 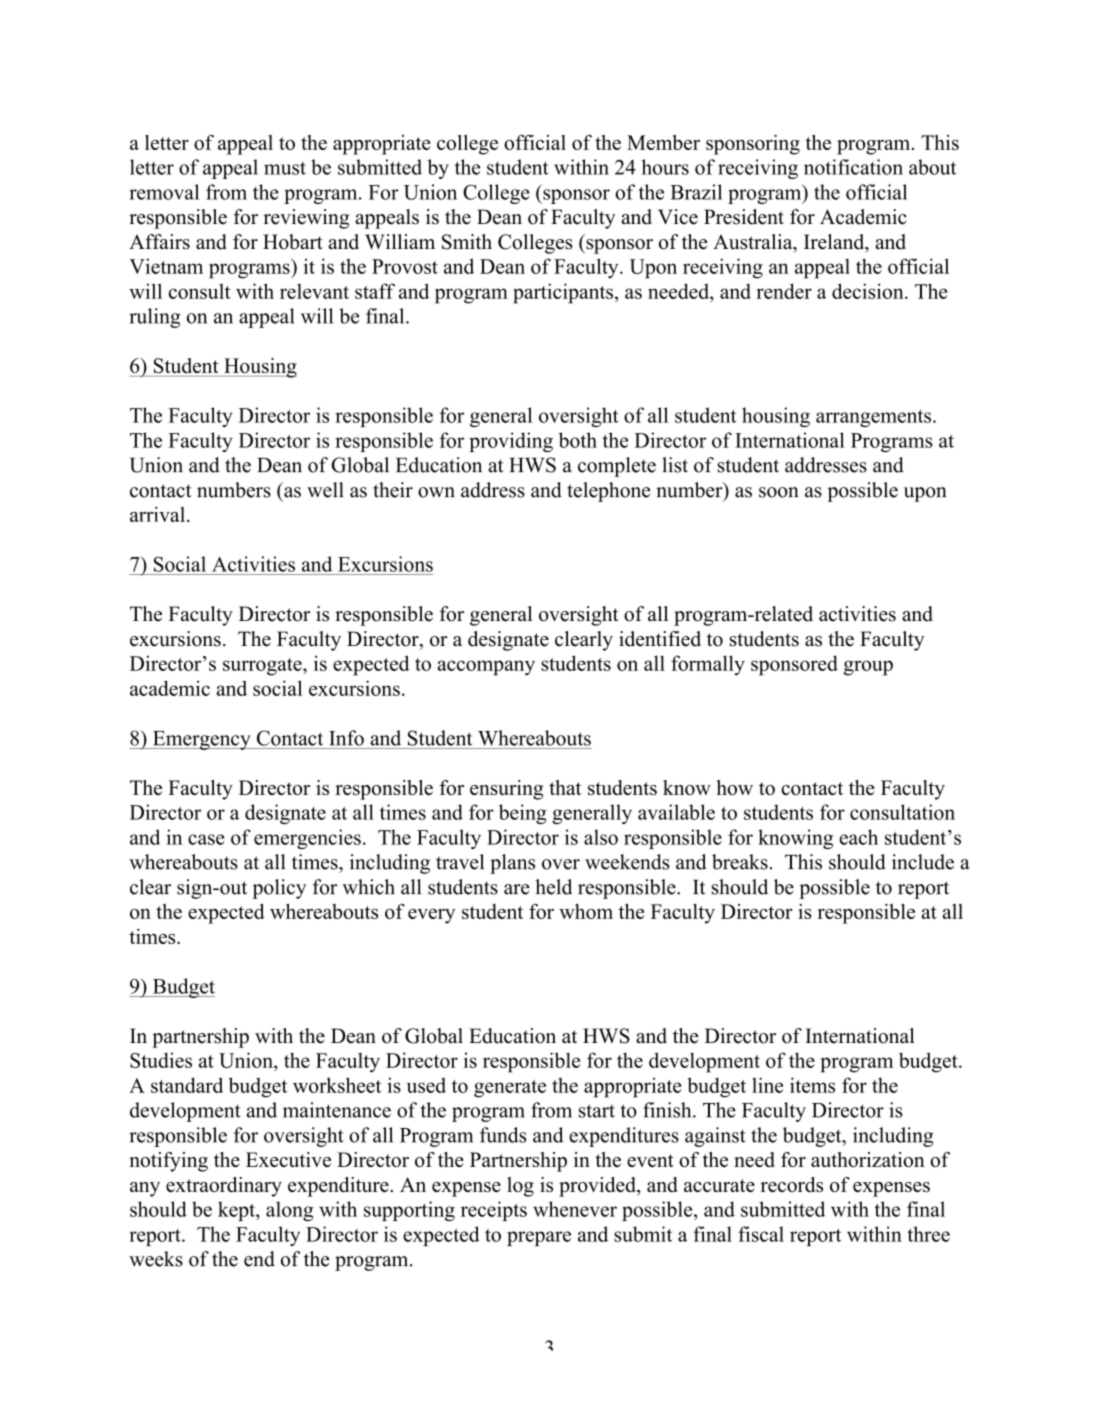 What do you see at coordinates (486, 668) in the document?
I see `accompany` at bounding box center [486, 668].
